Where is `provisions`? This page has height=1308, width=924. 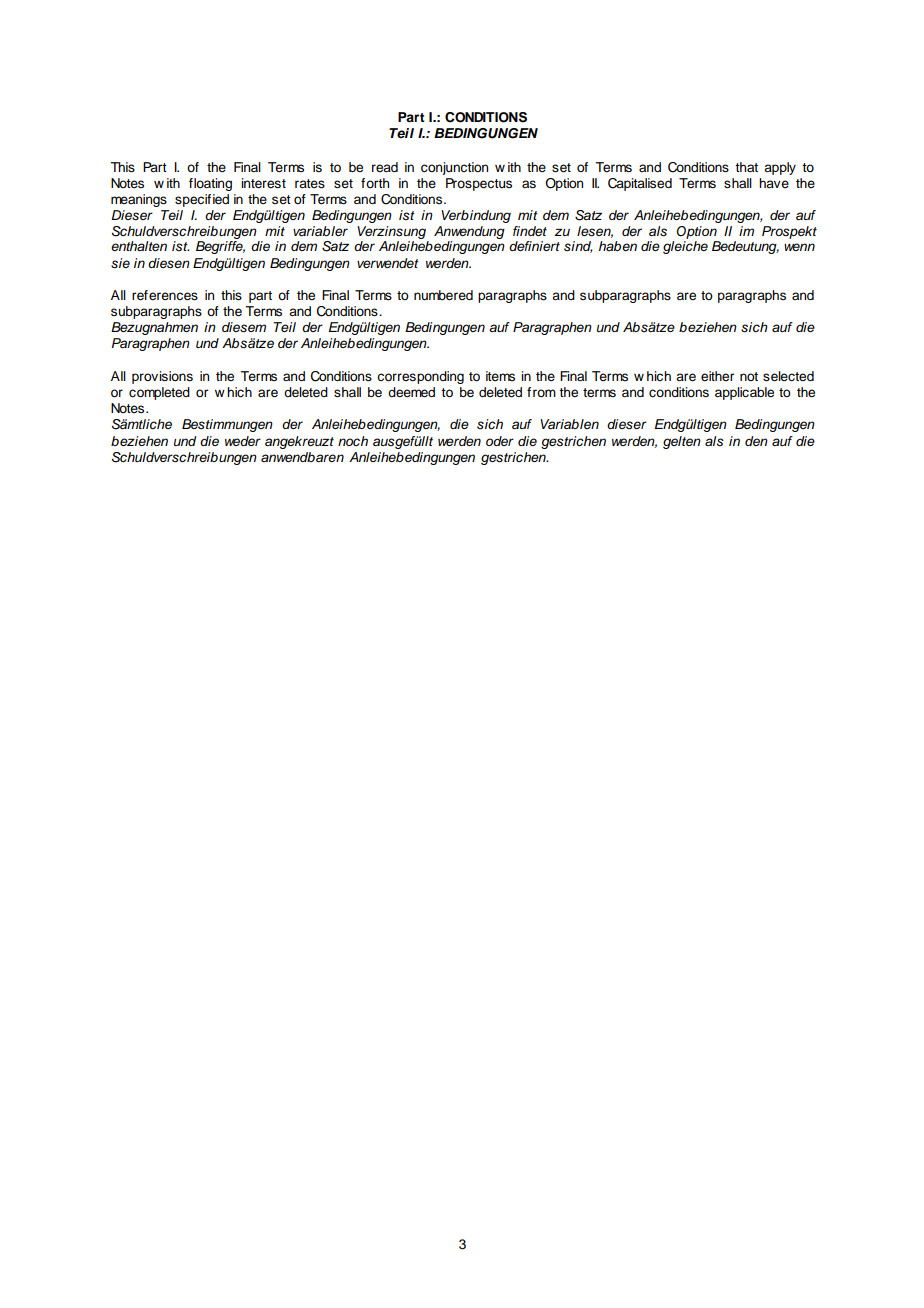
provisions is located at coordinates (162, 377).
